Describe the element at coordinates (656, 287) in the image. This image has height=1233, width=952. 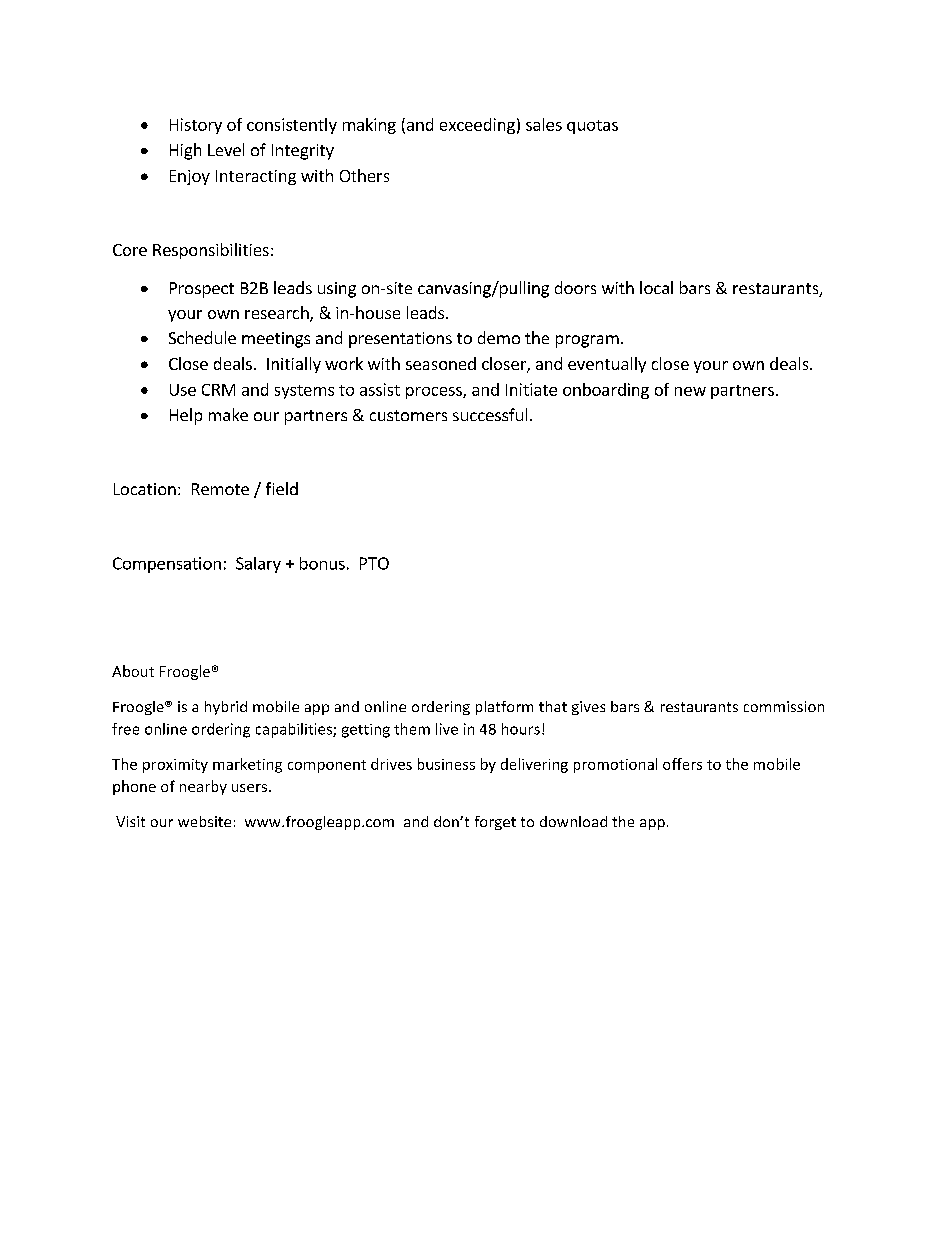
I see `local` at that location.
